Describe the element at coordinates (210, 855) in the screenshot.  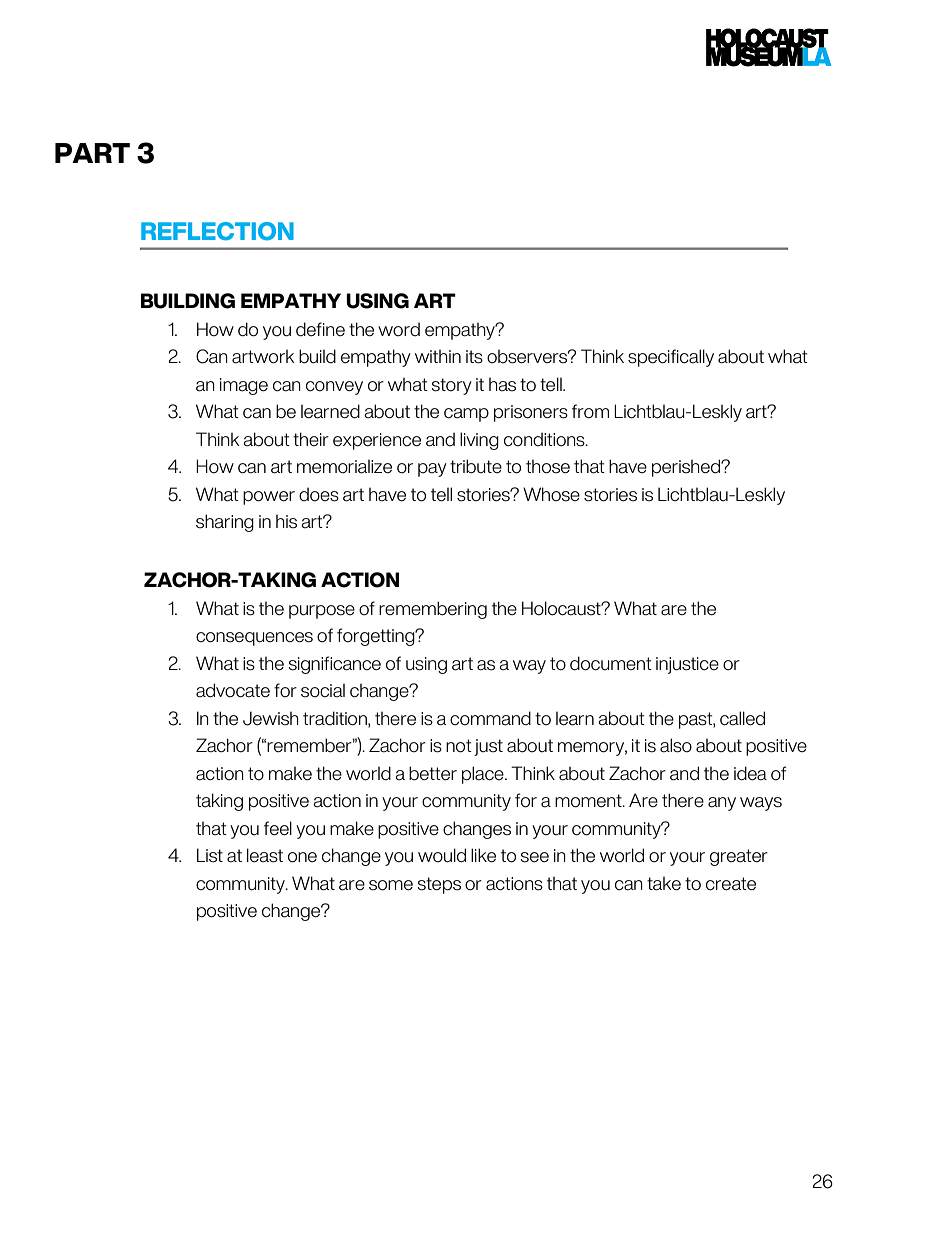
I see `List` at that location.
